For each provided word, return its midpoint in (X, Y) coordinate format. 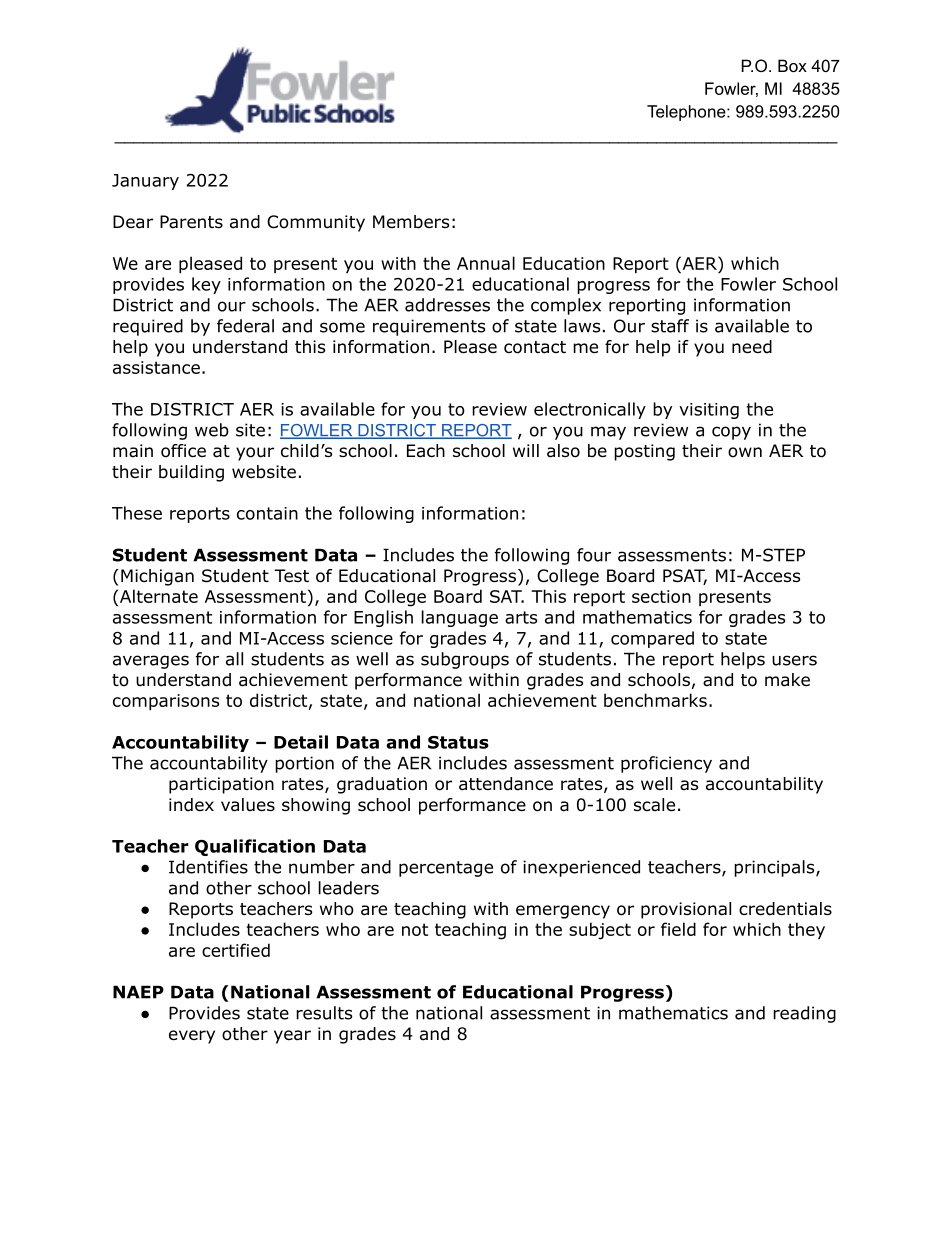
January (145, 182)
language (460, 618)
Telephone (687, 113)
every (192, 1037)
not (415, 929)
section (661, 596)
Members (411, 222)
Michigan (157, 577)
